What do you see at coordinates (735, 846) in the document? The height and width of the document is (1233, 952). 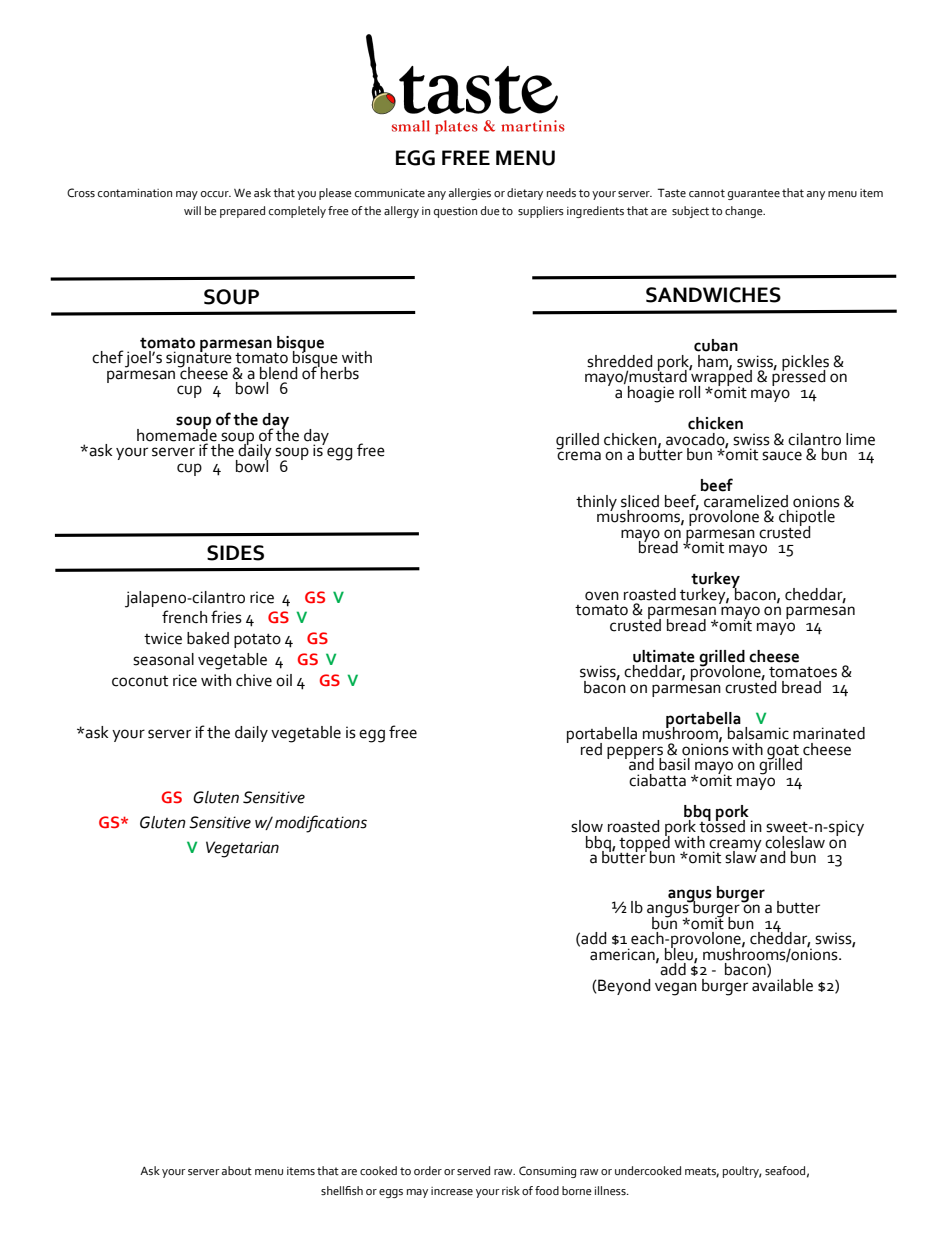 I see `creamy` at bounding box center [735, 846].
